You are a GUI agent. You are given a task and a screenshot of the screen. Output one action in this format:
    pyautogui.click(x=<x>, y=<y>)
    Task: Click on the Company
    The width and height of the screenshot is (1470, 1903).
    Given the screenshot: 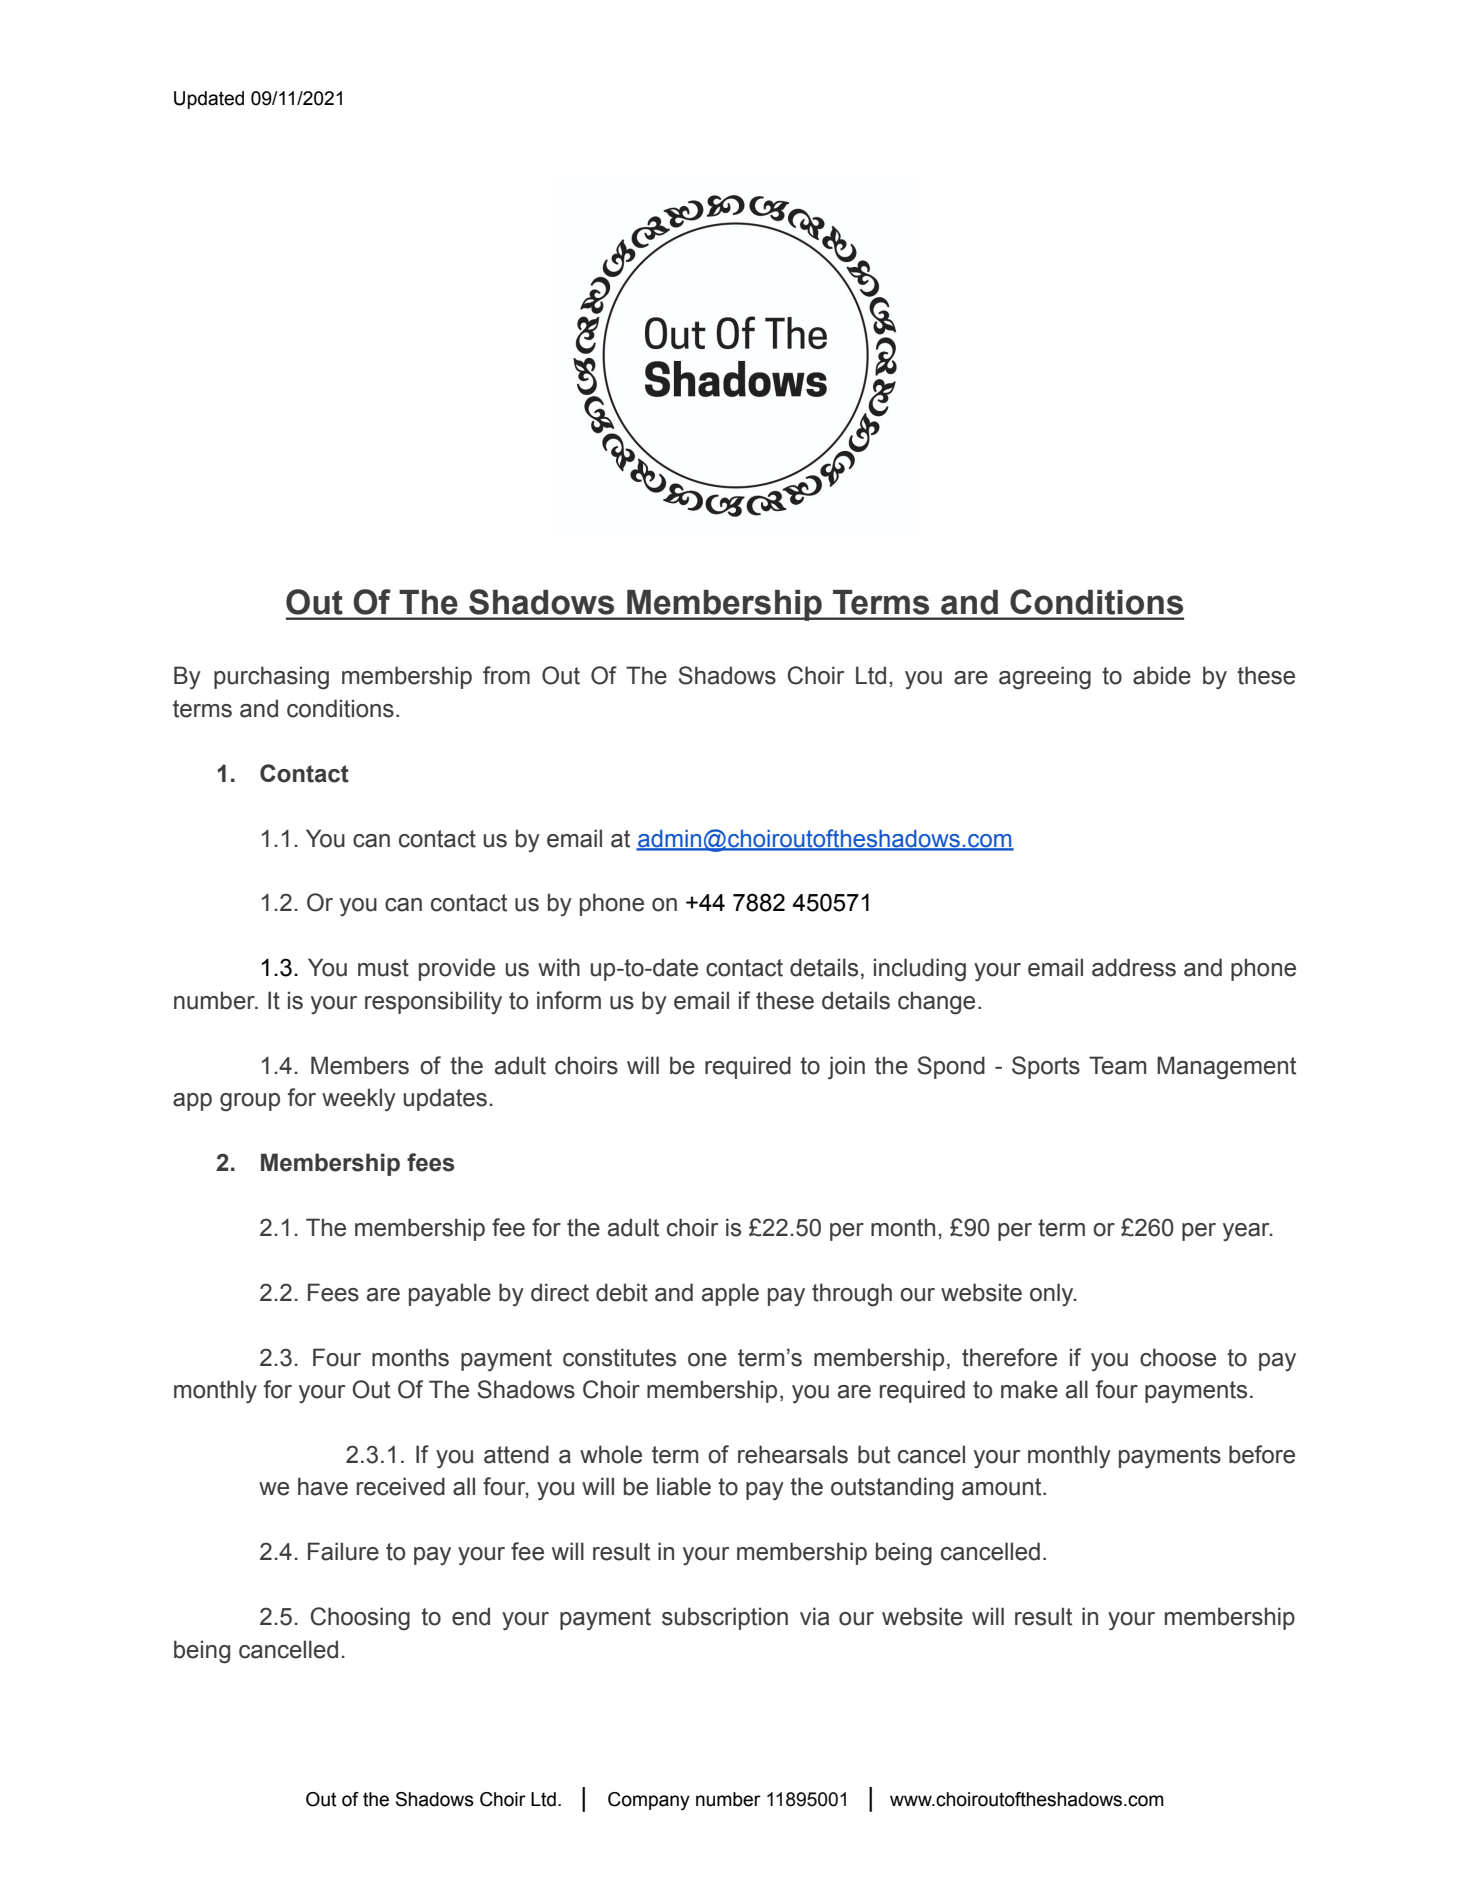 What is the action you would take?
    pyautogui.click(x=649, y=1801)
